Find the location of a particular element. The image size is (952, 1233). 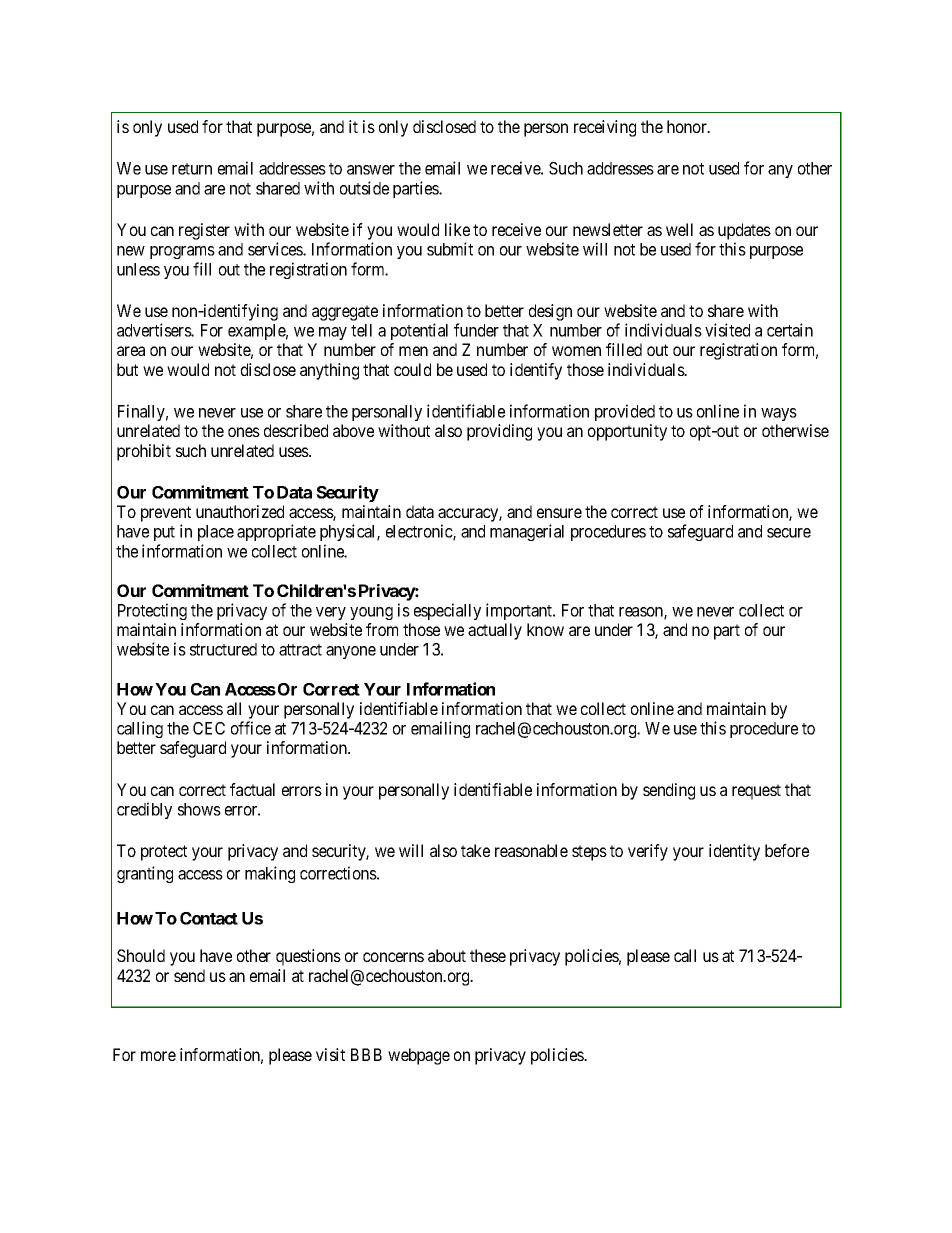

these is located at coordinates (488, 955).
